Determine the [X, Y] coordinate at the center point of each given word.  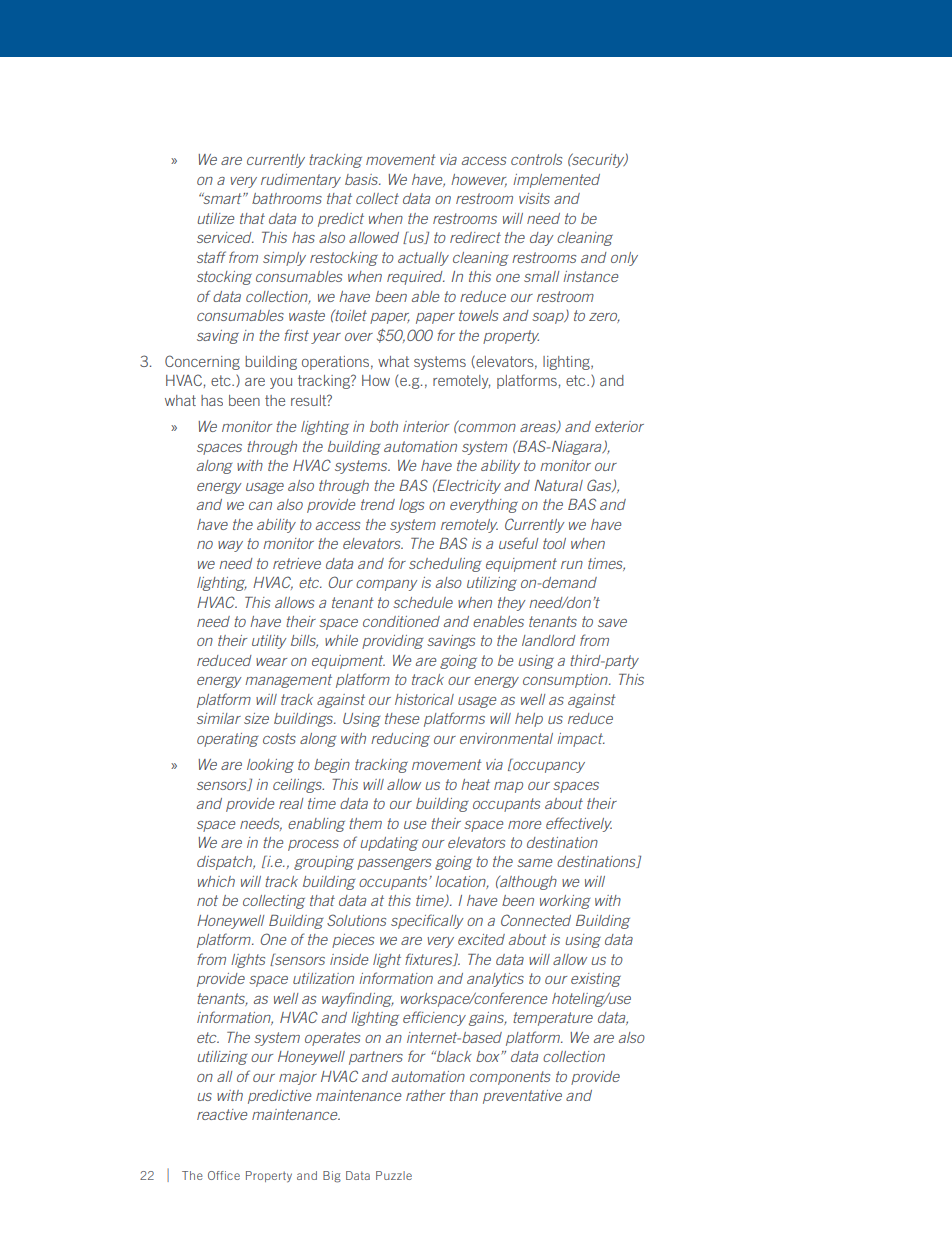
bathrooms [287, 198]
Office [224, 1175]
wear [271, 662]
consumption [566, 681]
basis [363, 179]
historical [424, 699]
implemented [556, 181]
